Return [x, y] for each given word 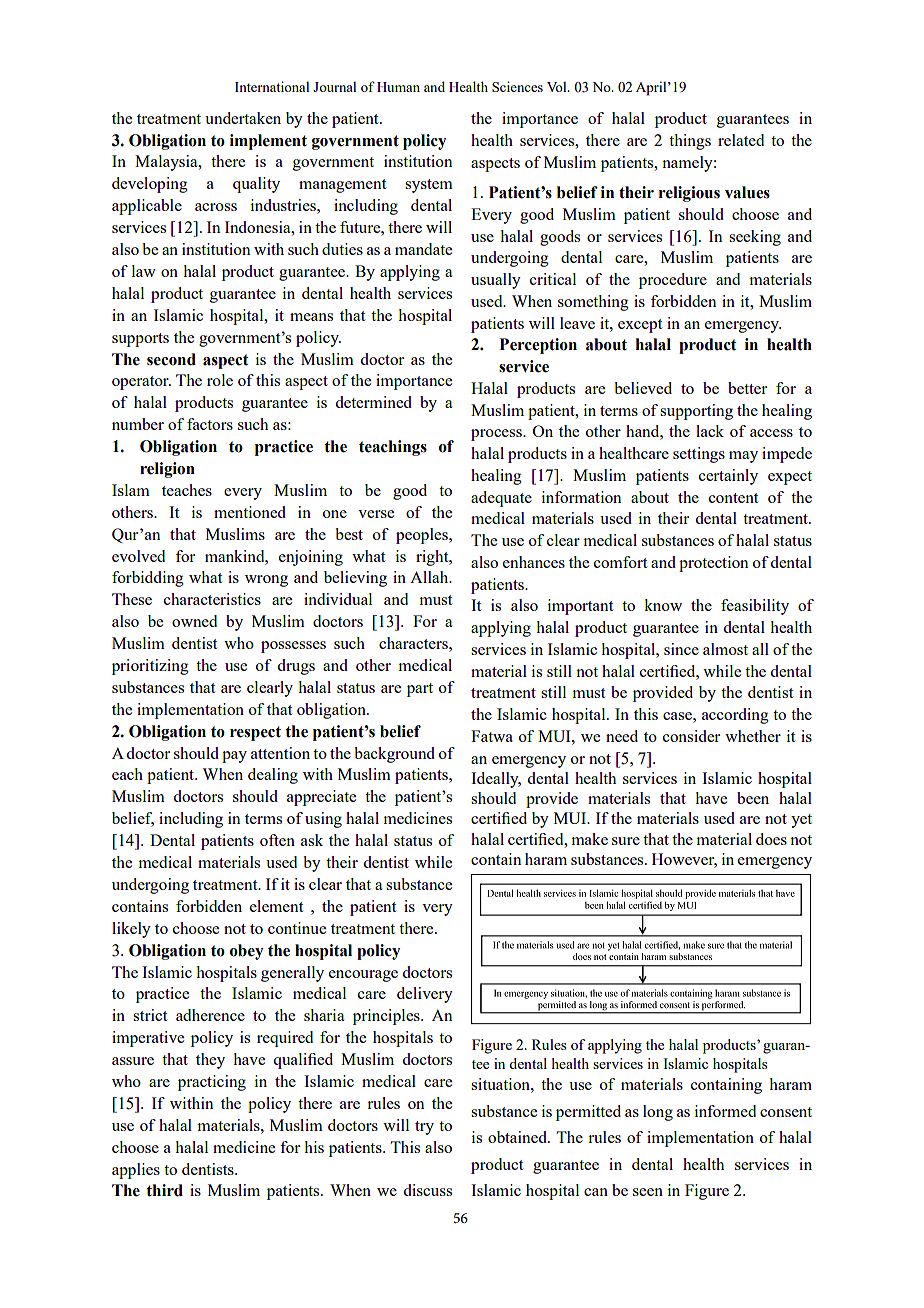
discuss [427, 1190]
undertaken [243, 118]
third [164, 1190]
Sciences [517, 86]
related [741, 140]
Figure [707, 1192]
